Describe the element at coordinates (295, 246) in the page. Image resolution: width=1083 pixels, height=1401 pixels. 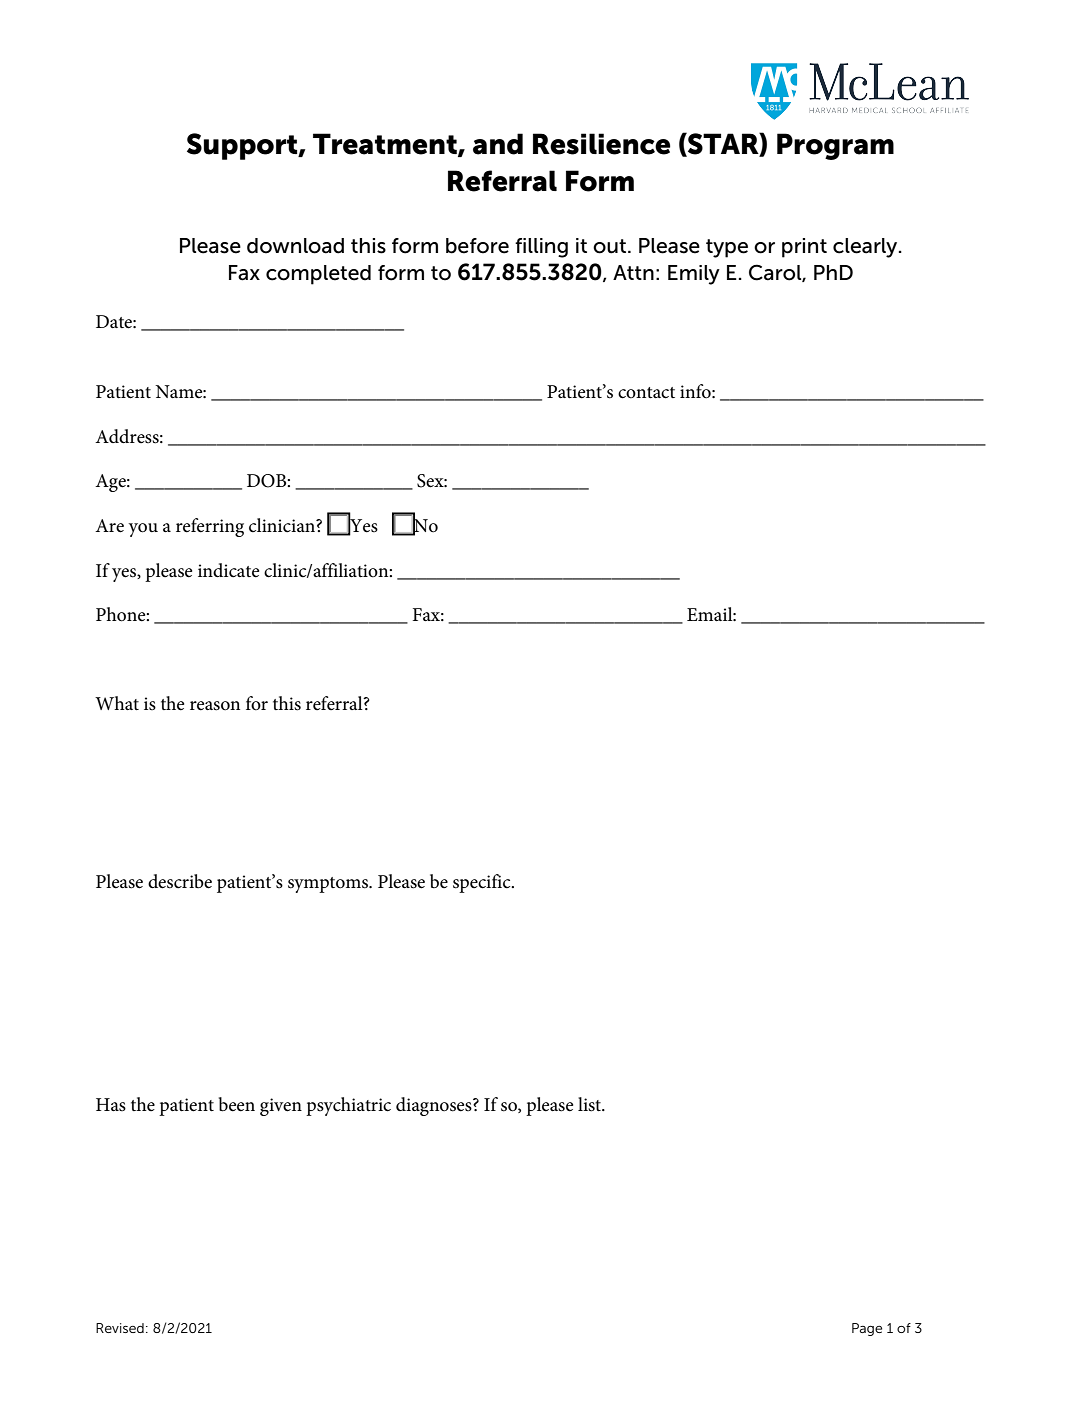
I see `download` at that location.
